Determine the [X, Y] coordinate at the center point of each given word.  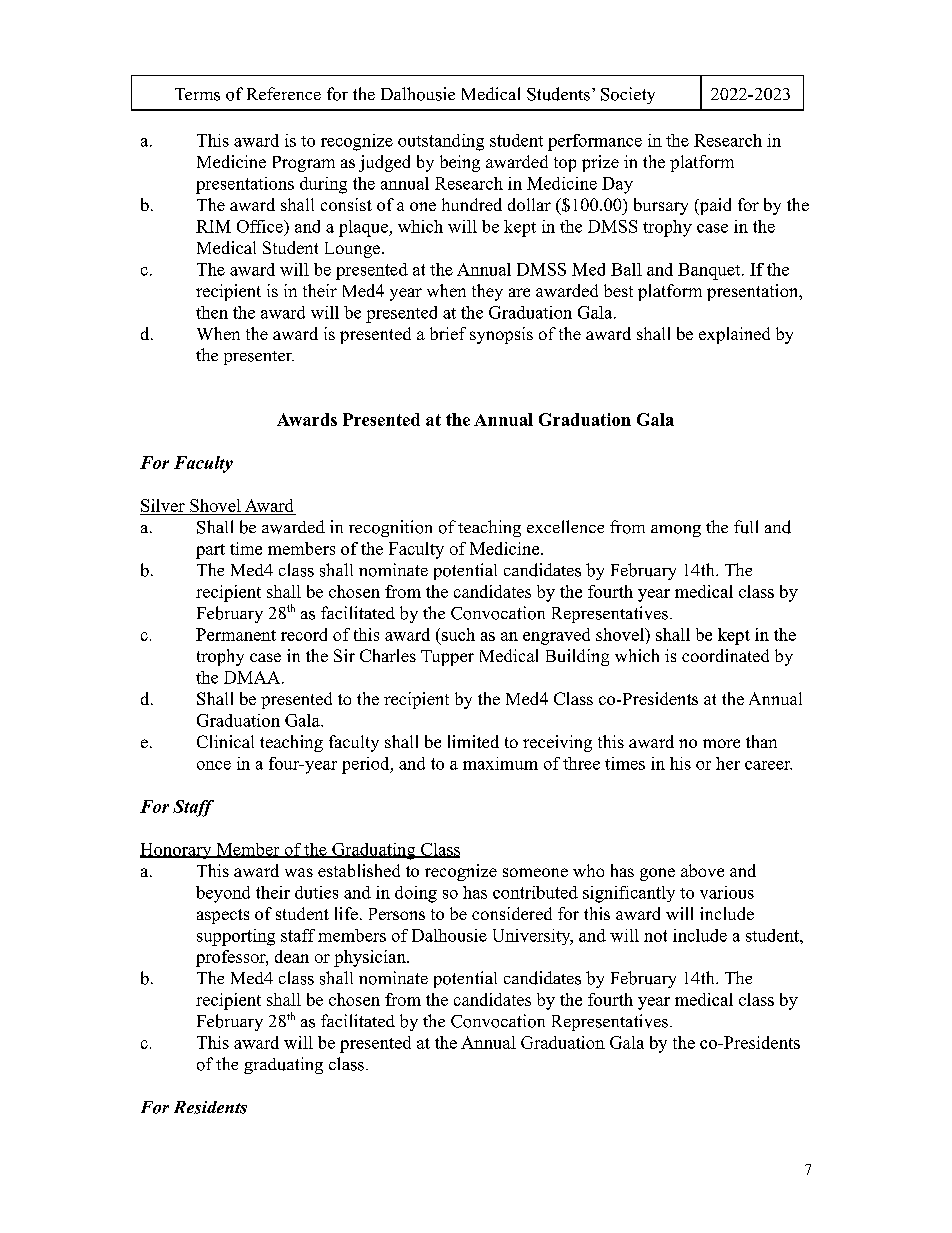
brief [448, 333]
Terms [197, 94]
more [721, 743]
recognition [390, 528]
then [212, 312]
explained [734, 335]
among [676, 531]
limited [473, 741]
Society [628, 95]
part [210, 551]
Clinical [225, 741]
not [655, 936]
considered [512, 913]
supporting [236, 937]
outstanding [441, 142]
